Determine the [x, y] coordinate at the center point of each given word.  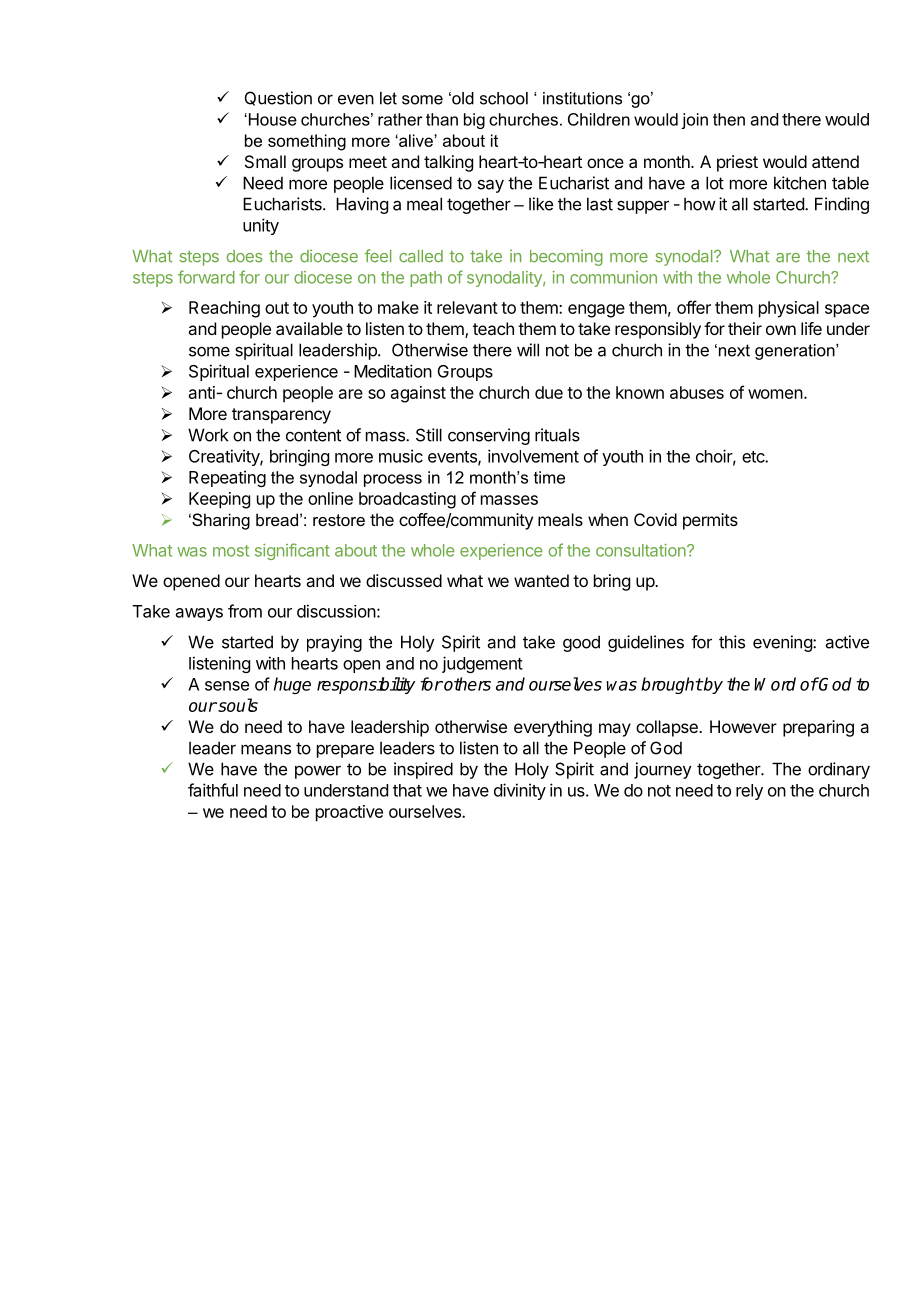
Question [278, 98]
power [318, 772]
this [732, 642]
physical [789, 309]
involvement [533, 456]
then [729, 119]
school [504, 98]
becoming [566, 257]
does [245, 256]
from [245, 611]
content [313, 435]
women [775, 394]
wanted [541, 580]
